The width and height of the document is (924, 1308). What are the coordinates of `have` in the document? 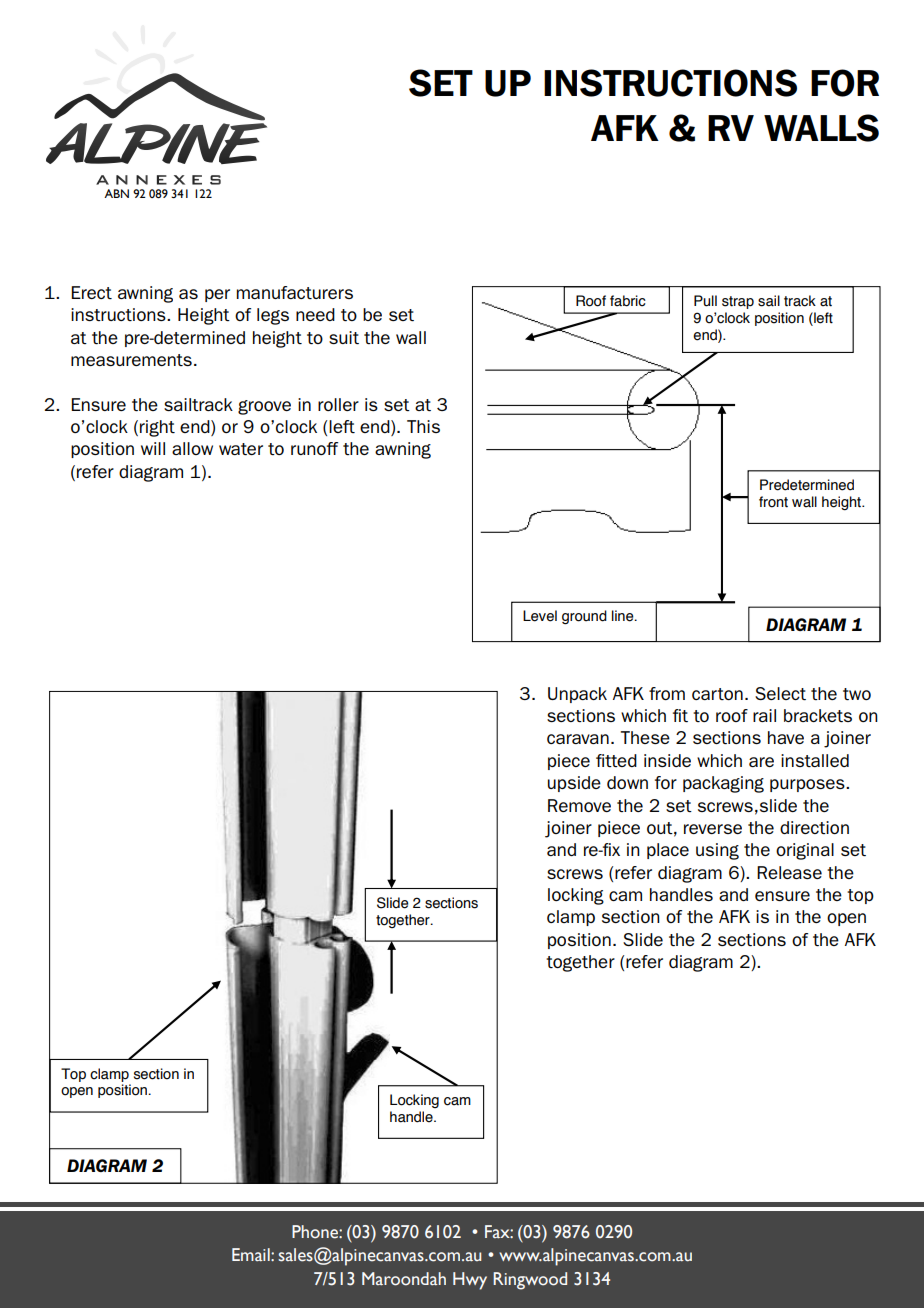 It's located at (786, 737).
